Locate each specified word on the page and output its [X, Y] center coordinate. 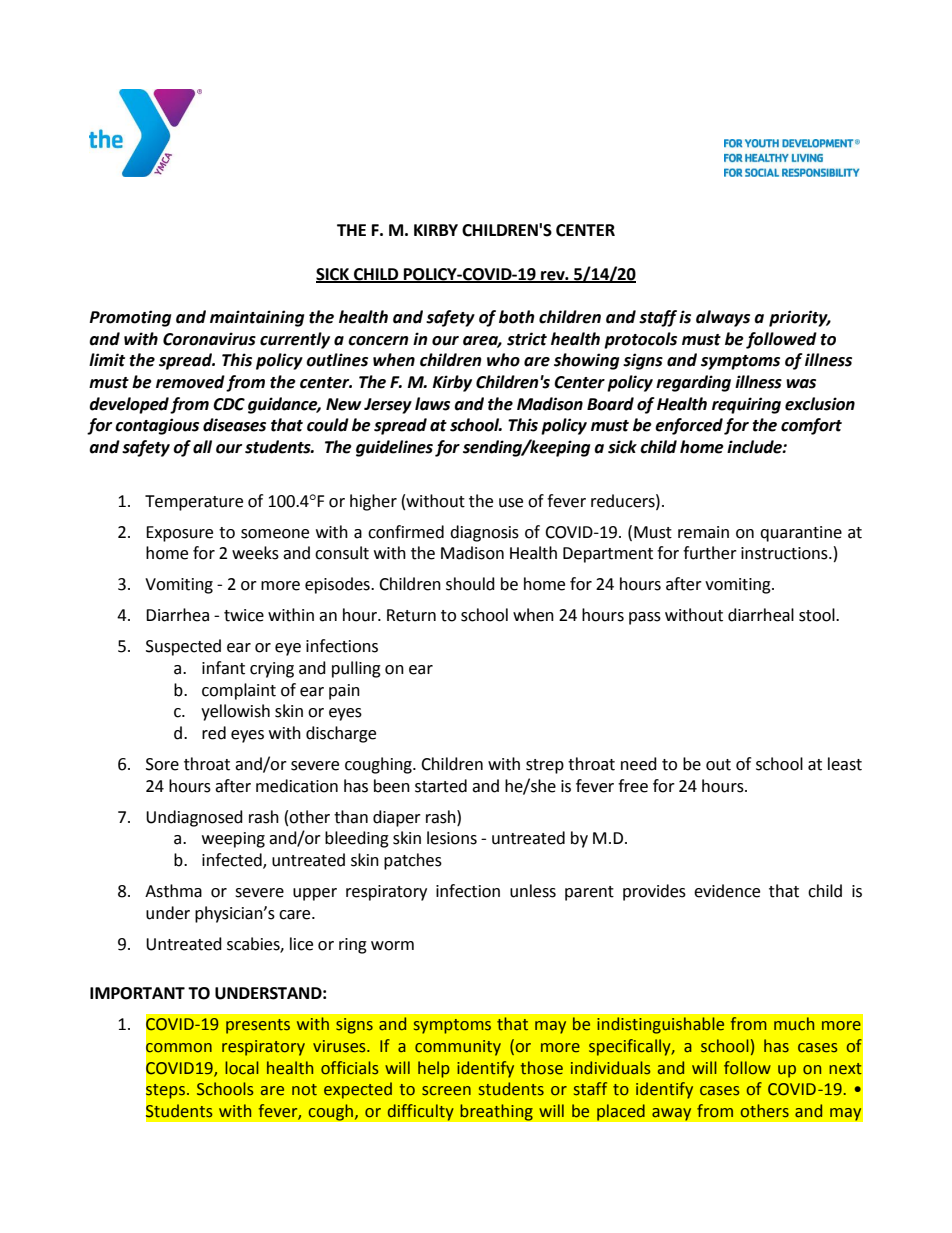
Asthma [173, 891]
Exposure [179, 534]
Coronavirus [209, 339]
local [242, 1068]
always [723, 318]
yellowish [235, 712]
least [845, 764]
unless [533, 891]
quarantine [801, 534]
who [503, 360]
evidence [727, 891]
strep [545, 766]
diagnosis [484, 533]
